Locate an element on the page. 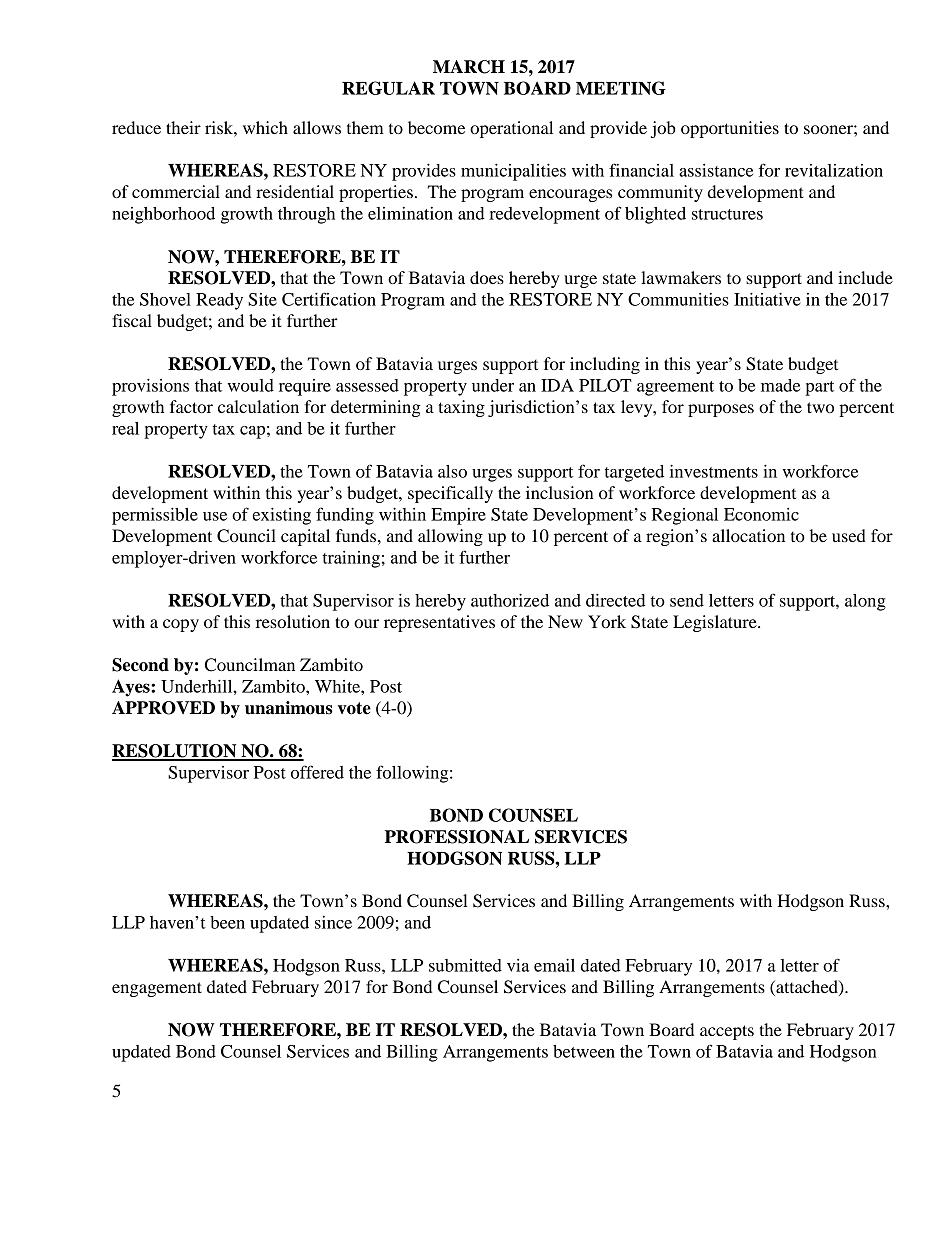  made is located at coordinates (780, 385).
